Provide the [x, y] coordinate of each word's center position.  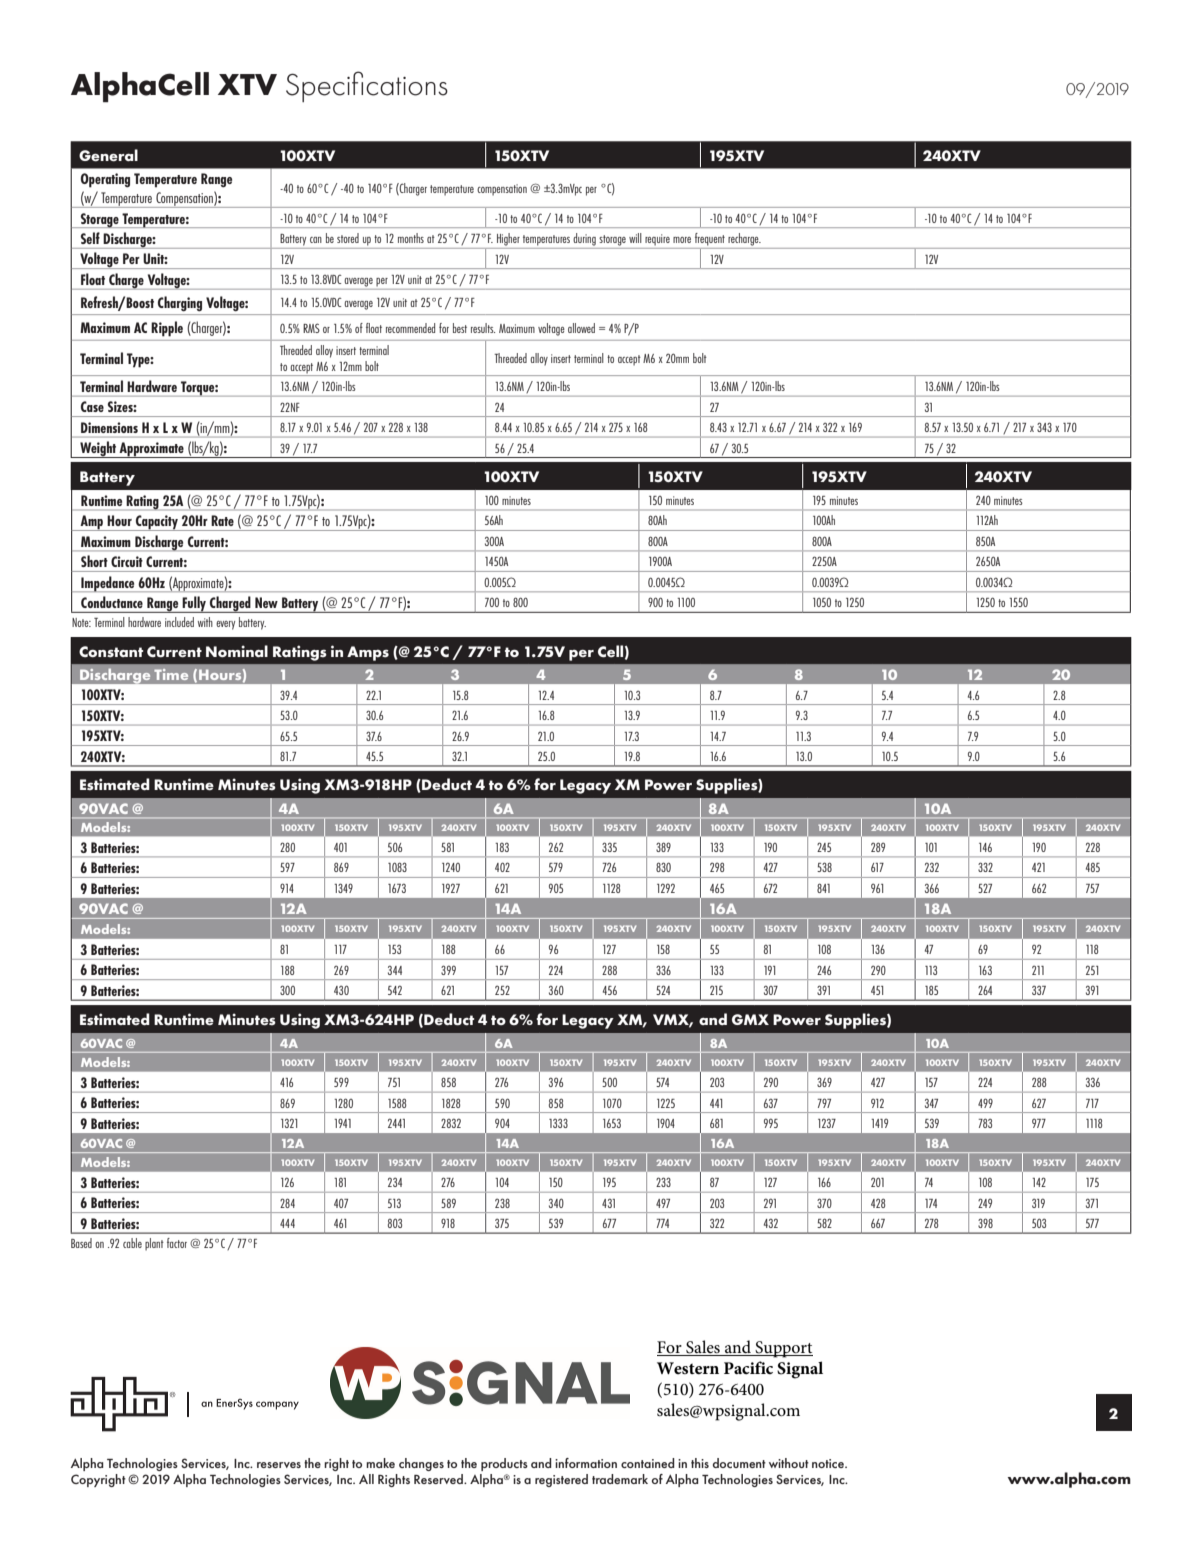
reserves [279, 1465]
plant [154, 1244]
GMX [750, 1019]
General [108, 155]
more [682, 240]
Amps [368, 653]
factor [177, 1243]
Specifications [367, 86]
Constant [111, 652]
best [460, 328]
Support [783, 1349]
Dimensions [109, 427]
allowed [581, 328]
